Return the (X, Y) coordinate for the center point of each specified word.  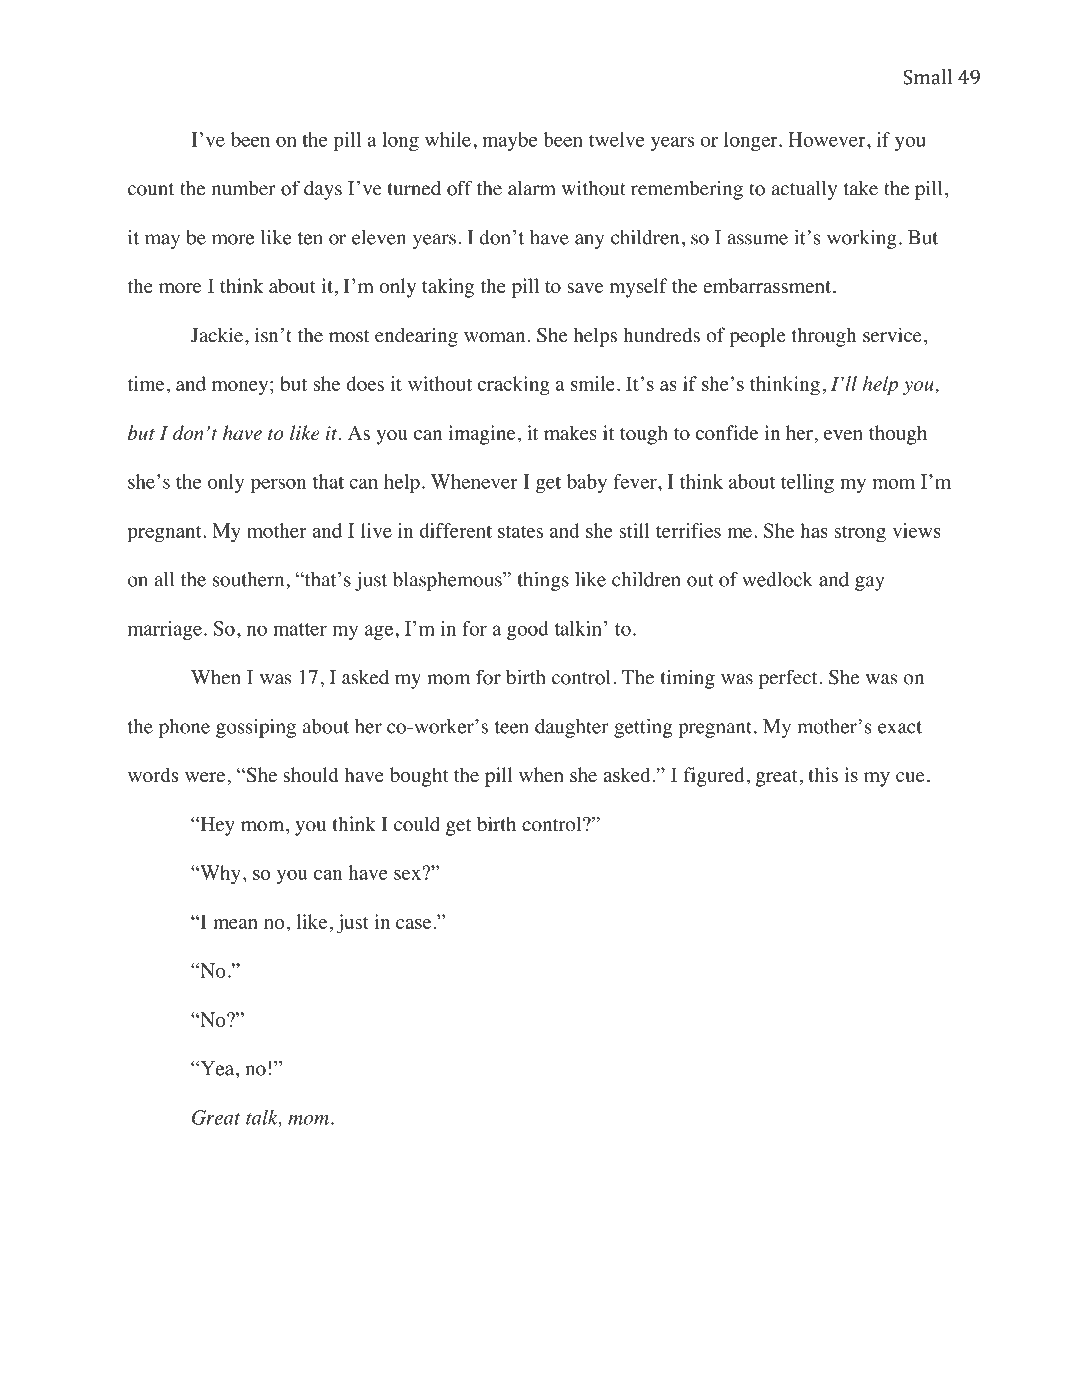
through (824, 337)
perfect (788, 679)
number (243, 188)
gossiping (256, 728)
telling (807, 483)
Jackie (217, 335)
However (828, 139)
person (278, 485)
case (413, 924)
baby (587, 483)
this (823, 774)
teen (511, 727)
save (585, 288)
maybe (510, 141)
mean (235, 924)
